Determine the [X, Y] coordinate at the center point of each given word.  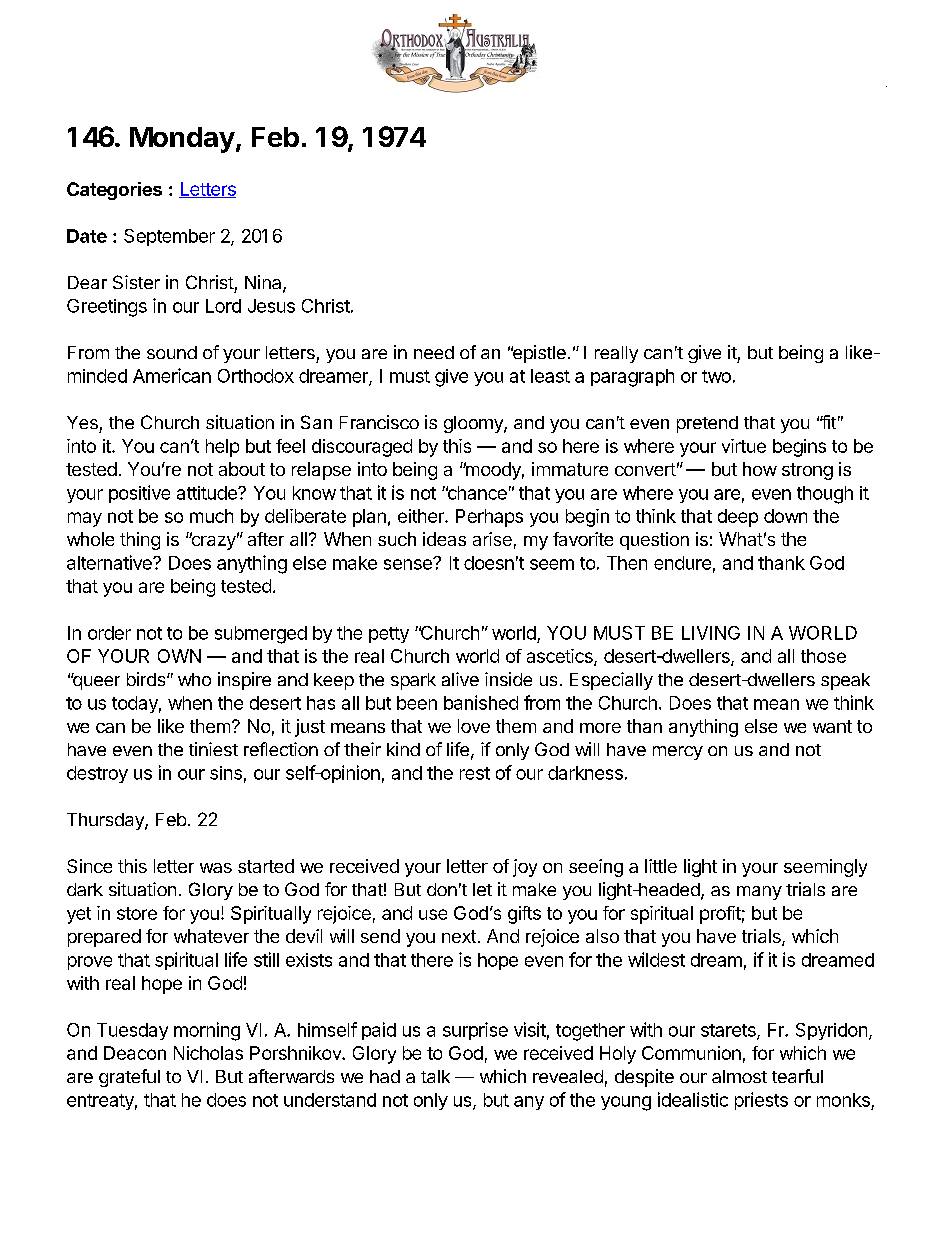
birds [147, 679]
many [759, 893]
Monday [182, 140]
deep [738, 518]
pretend [707, 424]
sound [172, 352]
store [137, 913]
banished [481, 702]
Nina [264, 283]
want [832, 726]
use [433, 914]
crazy [212, 542]
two [716, 376]
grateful [129, 1078]
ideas [444, 539]
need [434, 352]
